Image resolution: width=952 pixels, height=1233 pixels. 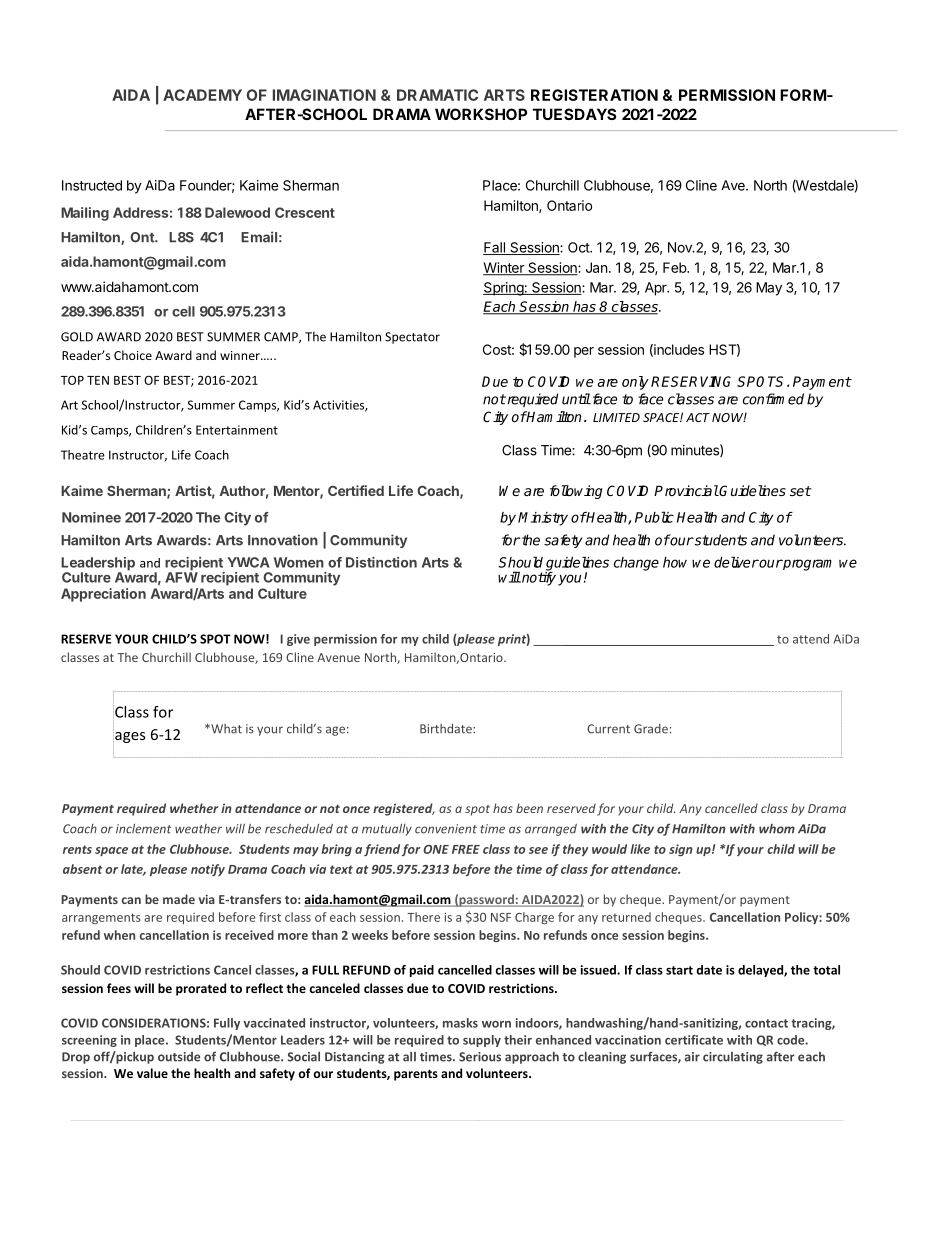 What do you see at coordinates (777, 829) in the screenshot?
I see `whom` at bounding box center [777, 829].
